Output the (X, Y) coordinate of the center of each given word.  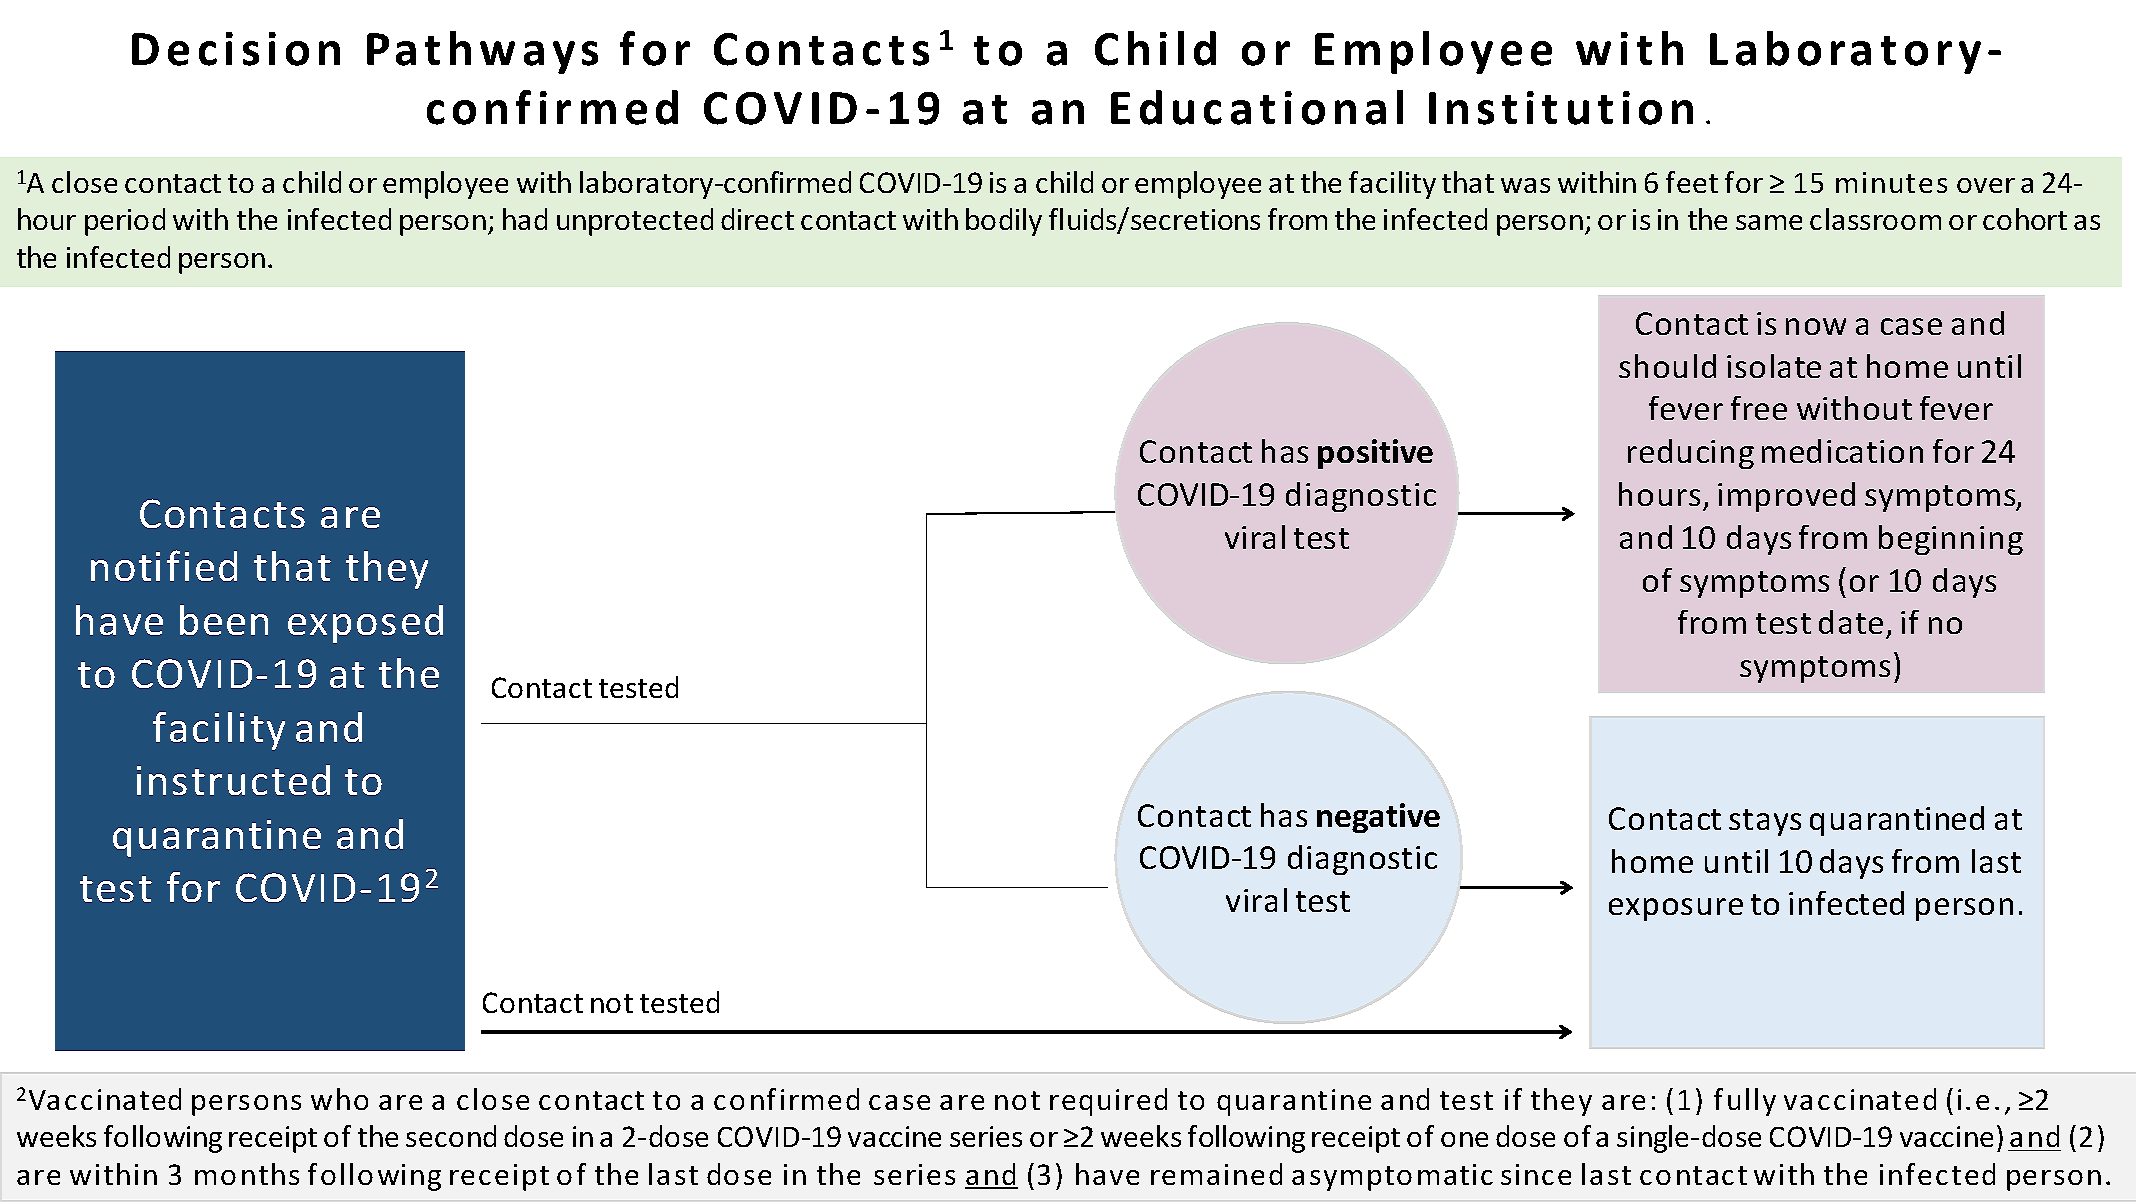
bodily (1004, 222)
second (451, 1136)
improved (1786, 497)
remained (1216, 1174)
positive (1375, 454)
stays (1765, 822)
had (525, 219)
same (1769, 222)
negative (1378, 818)
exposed (365, 624)
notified (164, 565)
